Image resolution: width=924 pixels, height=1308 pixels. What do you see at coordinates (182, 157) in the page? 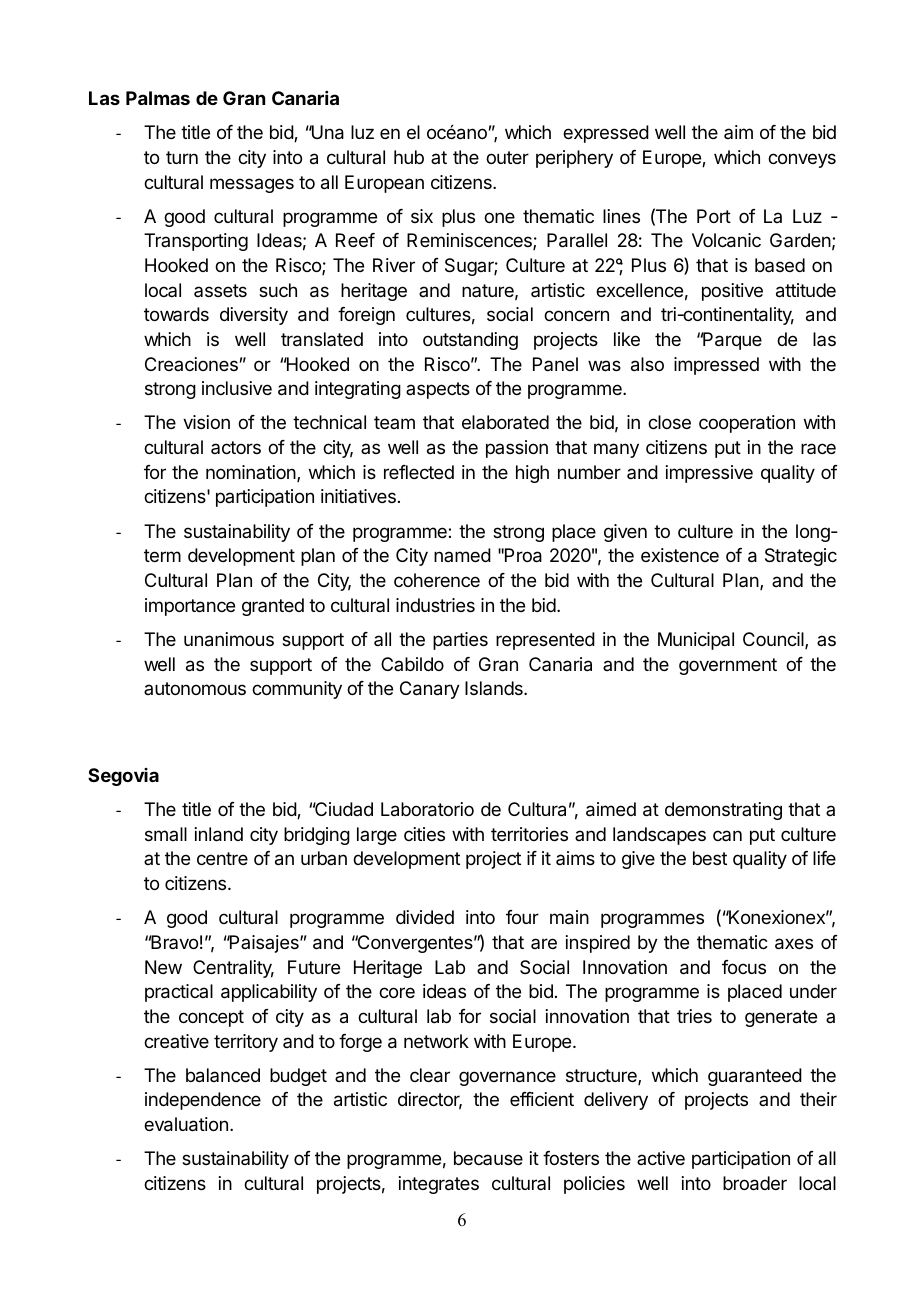
I see `turn` at bounding box center [182, 157].
